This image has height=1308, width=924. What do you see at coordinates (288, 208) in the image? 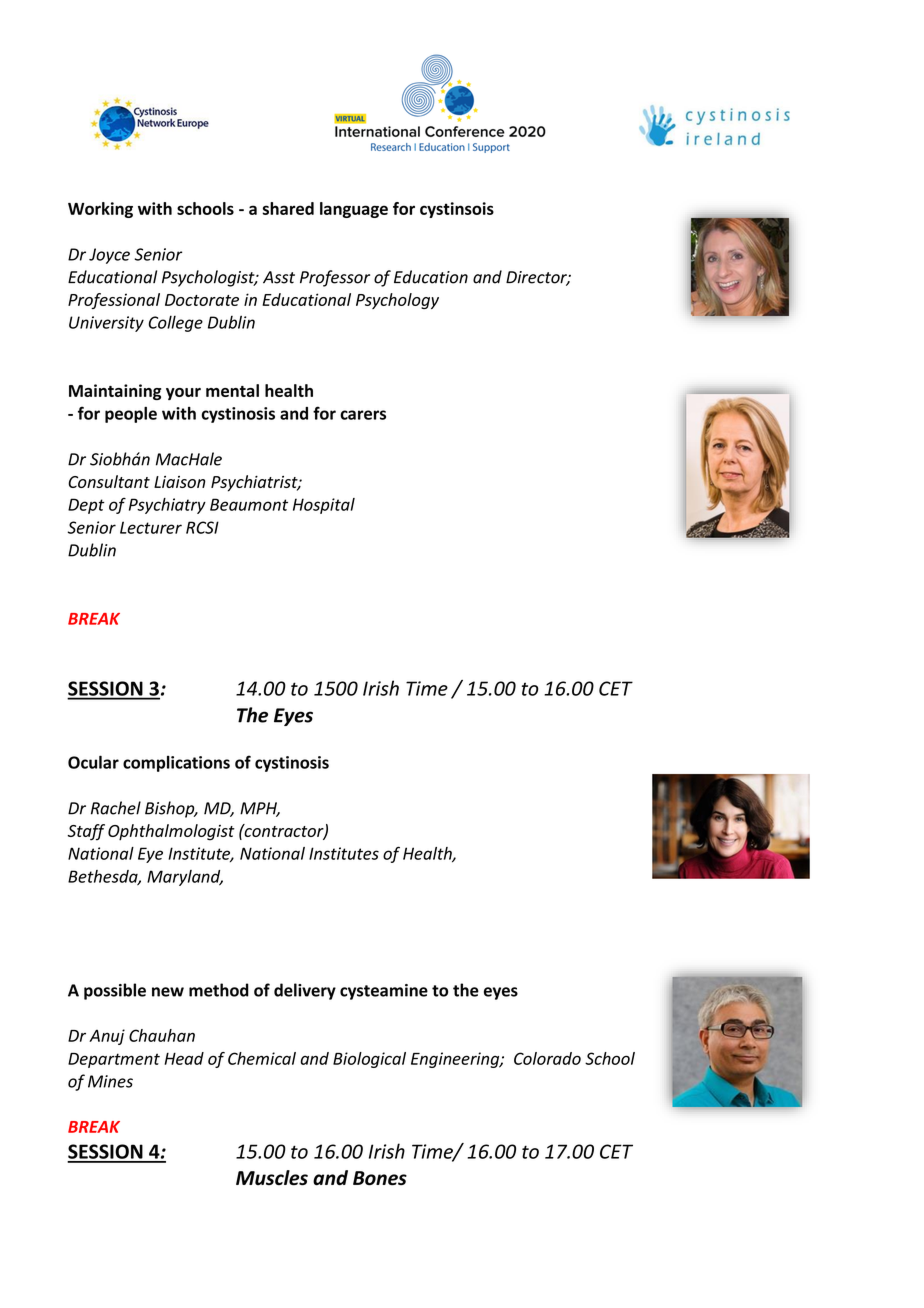
I see `shared` at bounding box center [288, 208].
